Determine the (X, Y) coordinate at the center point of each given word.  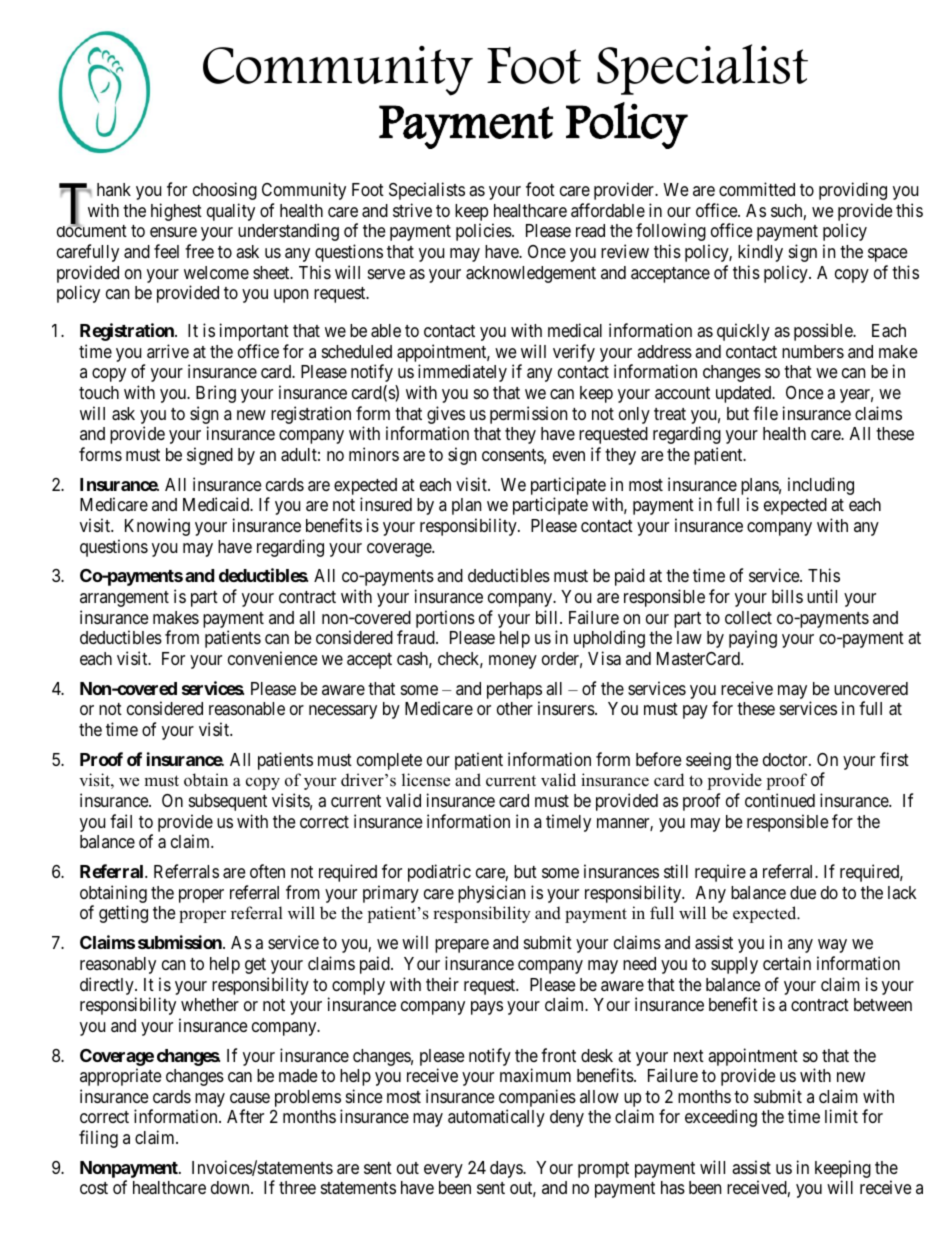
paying (753, 639)
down (231, 1187)
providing (853, 191)
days (507, 1169)
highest (176, 212)
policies (484, 232)
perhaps (514, 692)
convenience (272, 658)
